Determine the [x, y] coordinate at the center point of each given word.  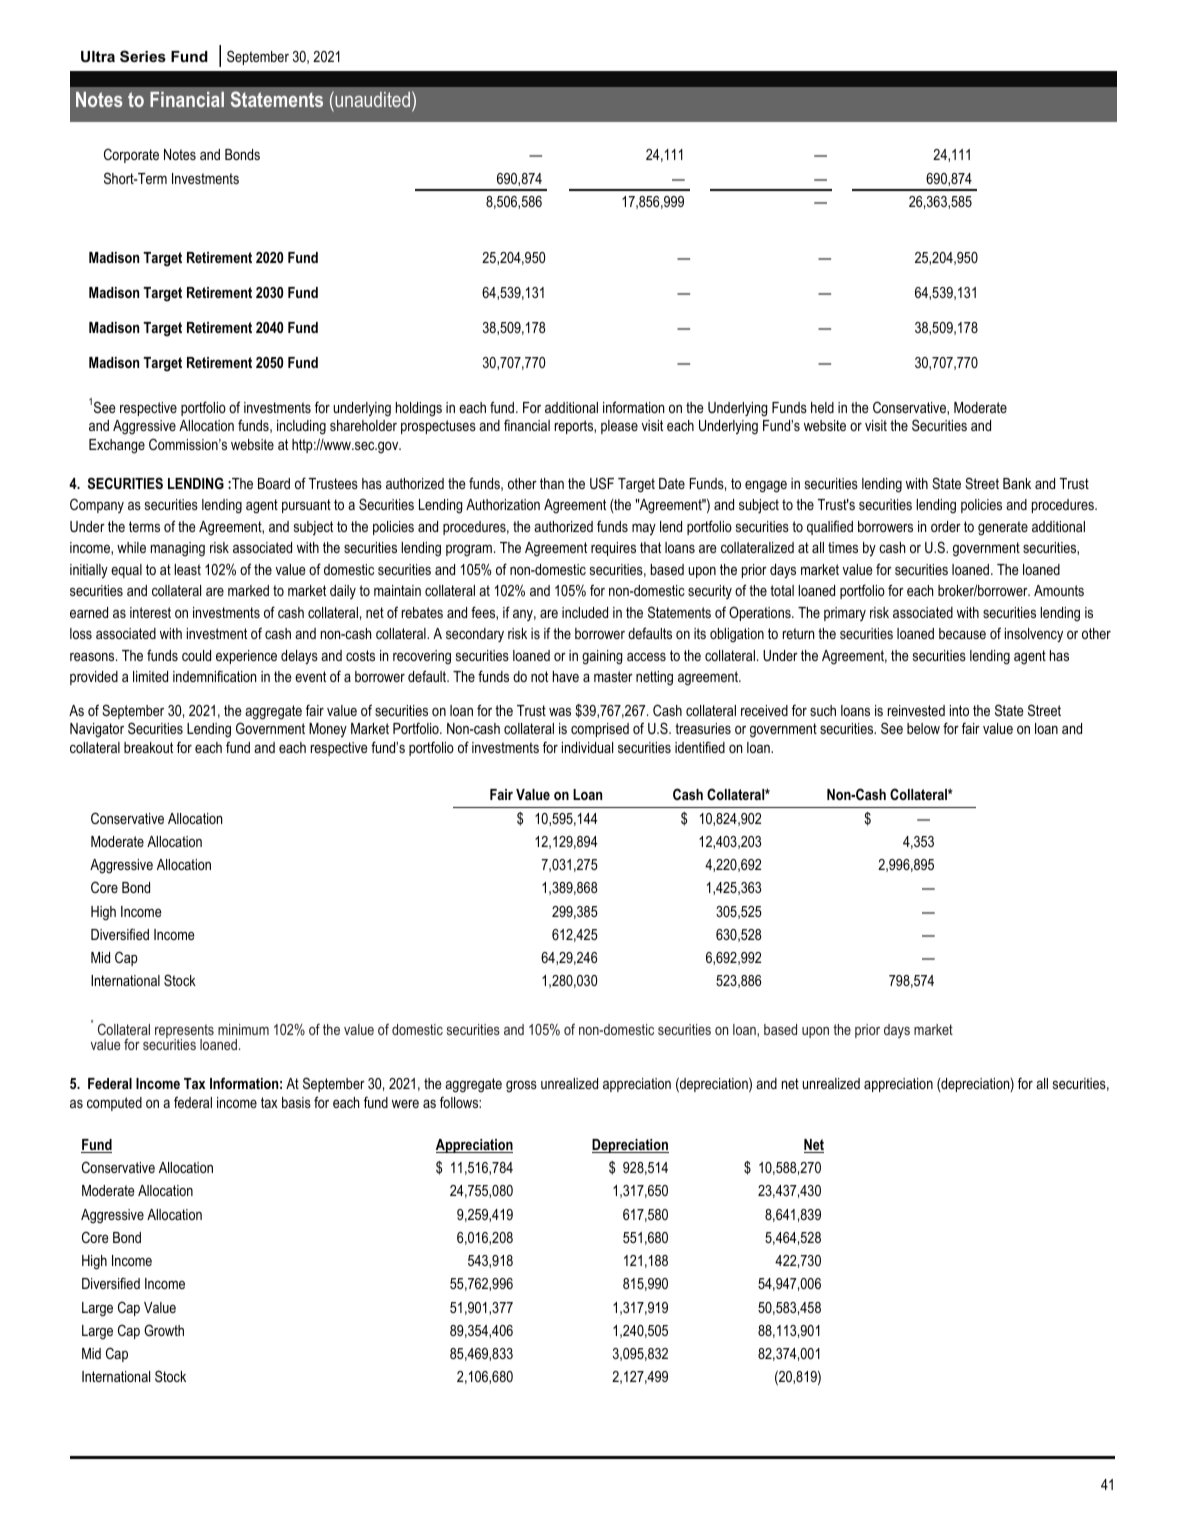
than [552, 483]
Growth [164, 1330]
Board [274, 483]
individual [587, 747]
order [946, 526]
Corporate [131, 155]
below [923, 728]
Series [143, 56]
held [822, 407]
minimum [243, 1029]
